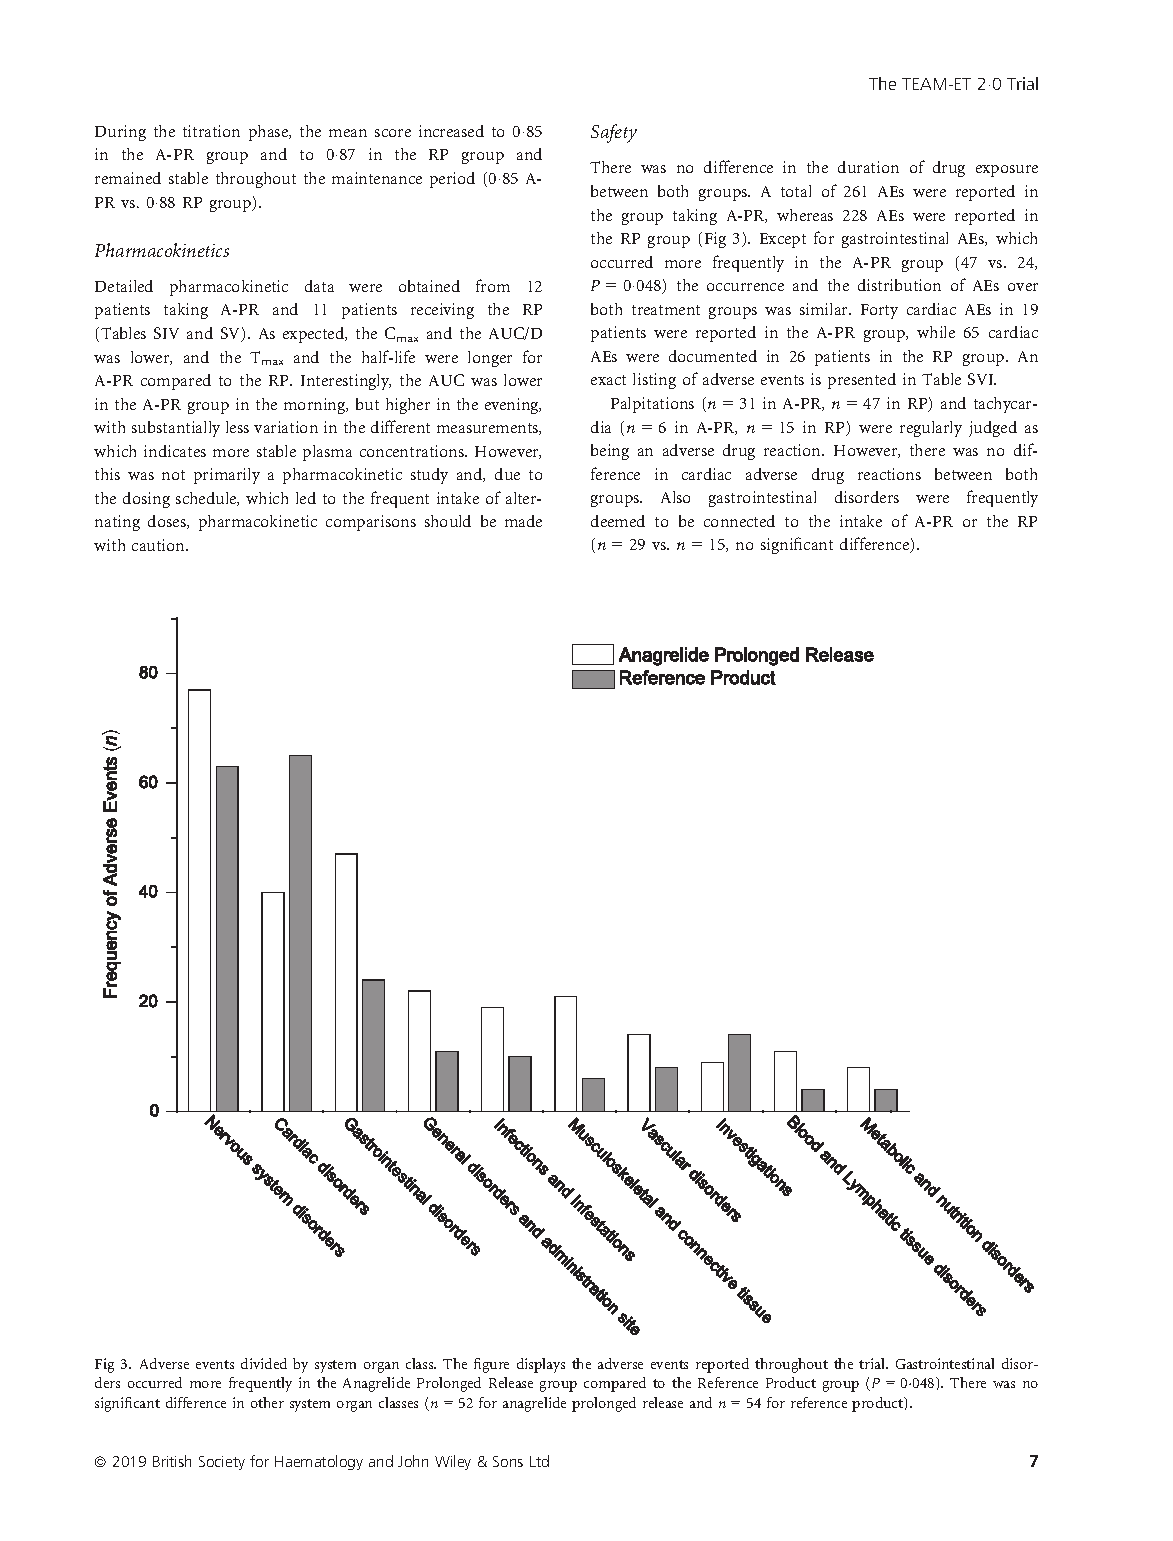  What do you see at coordinates (453, 1462) in the screenshot?
I see `Wiley` at bounding box center [453, 1462].
